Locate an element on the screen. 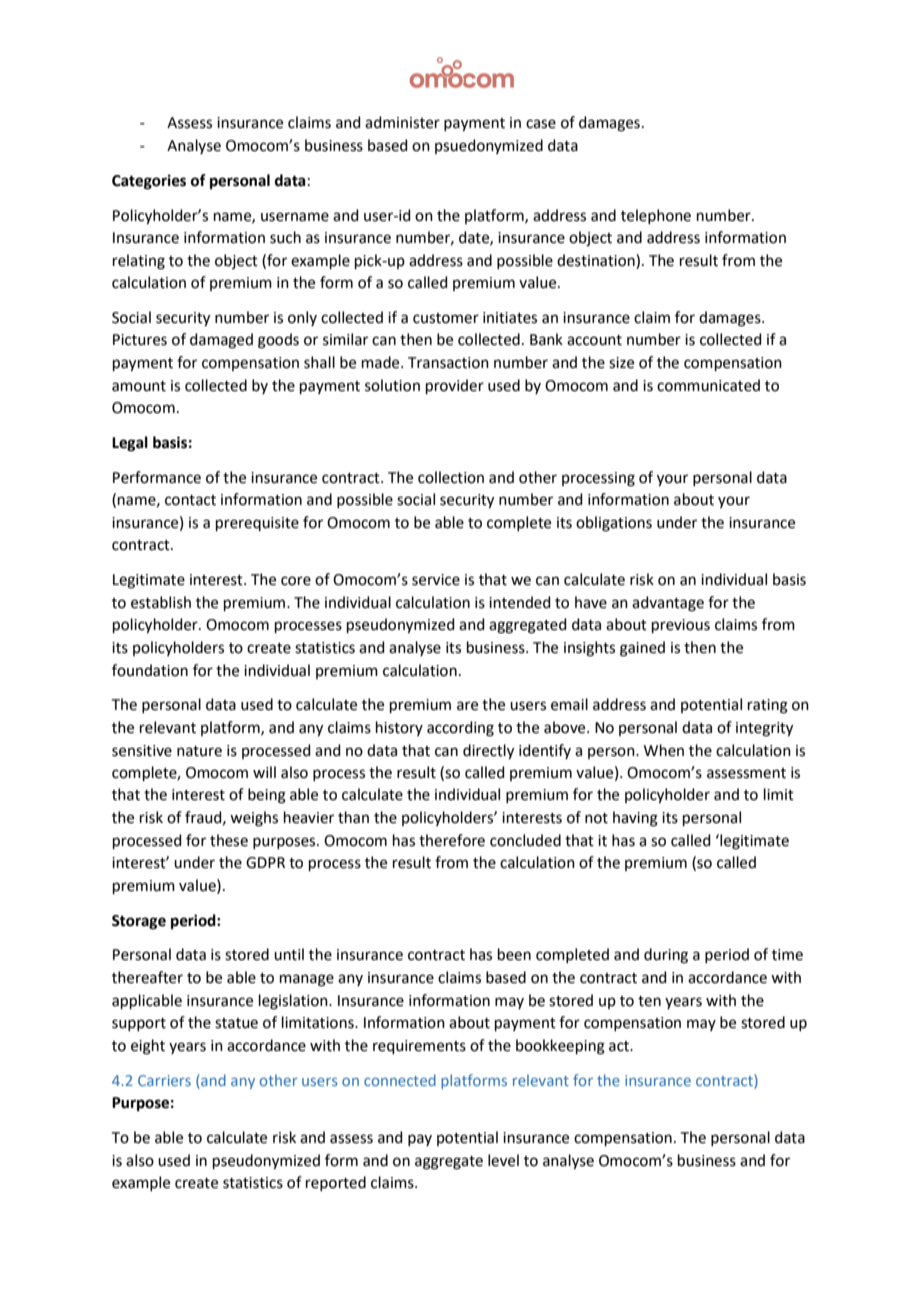 This screenshot has height=1308, width=924. therefore is located at coordinates (452, 840).
